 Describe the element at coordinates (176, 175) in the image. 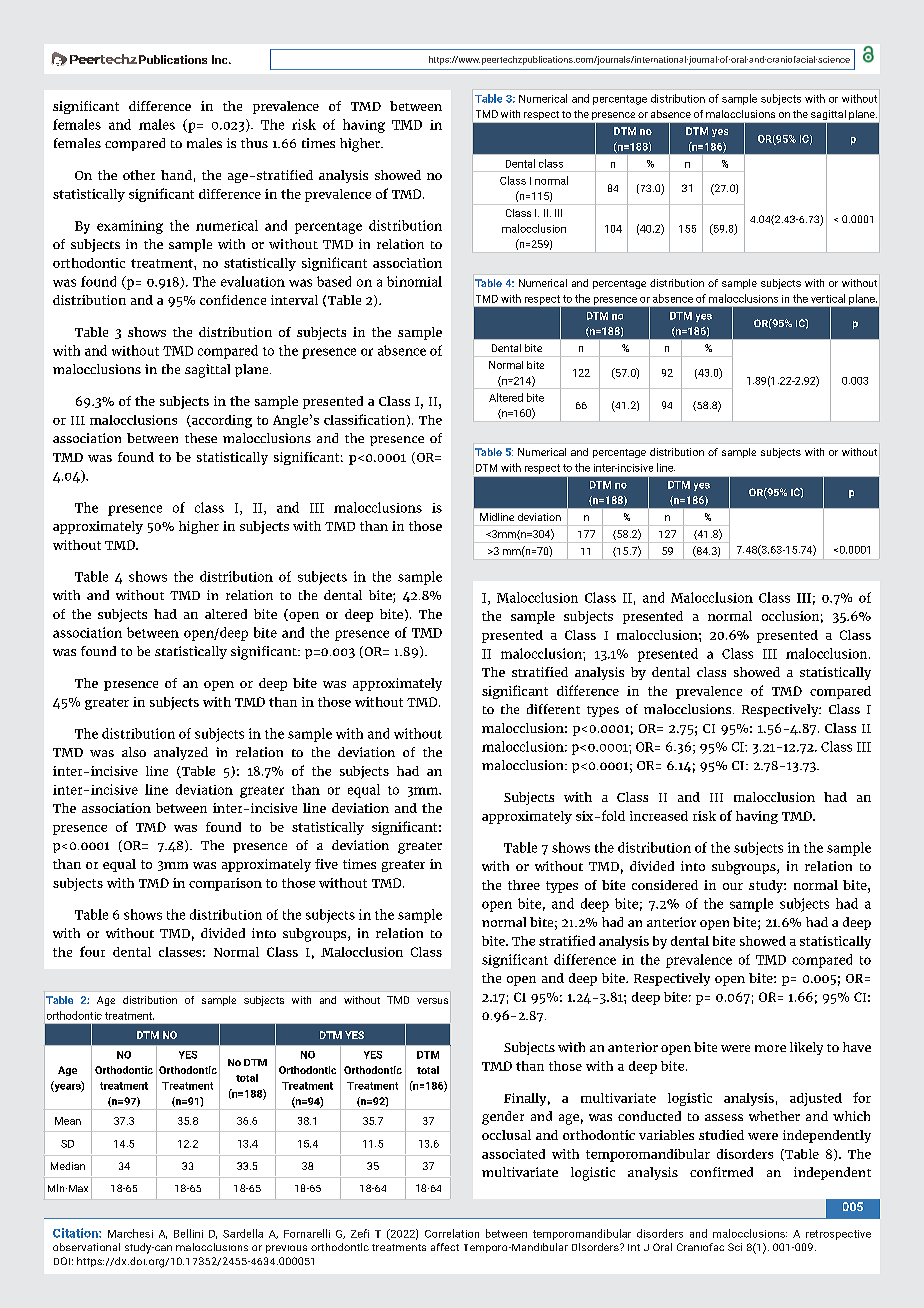

I see `hand` at that location.
